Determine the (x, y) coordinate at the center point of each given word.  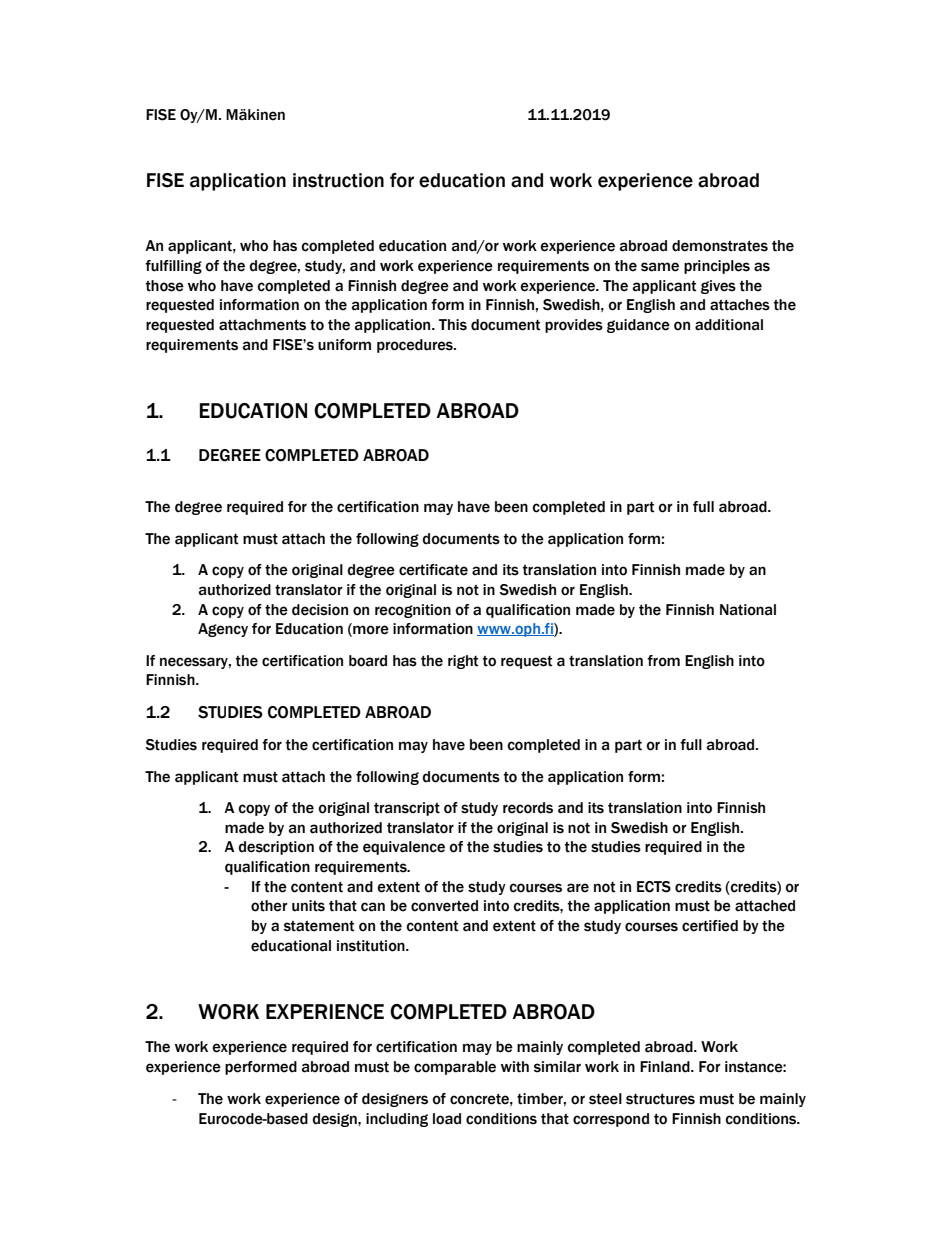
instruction (338, 180)
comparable (455, 1068)
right (463, 662)
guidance (638, 326)
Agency (223, 630)
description (276, 848)
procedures (416, 346)
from (663, 661)
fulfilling (173, 267)
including (397, 1120)
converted (444, 906)
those (165, 286)
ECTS (654, 887)
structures (660, 1099)
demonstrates (720, 246)
